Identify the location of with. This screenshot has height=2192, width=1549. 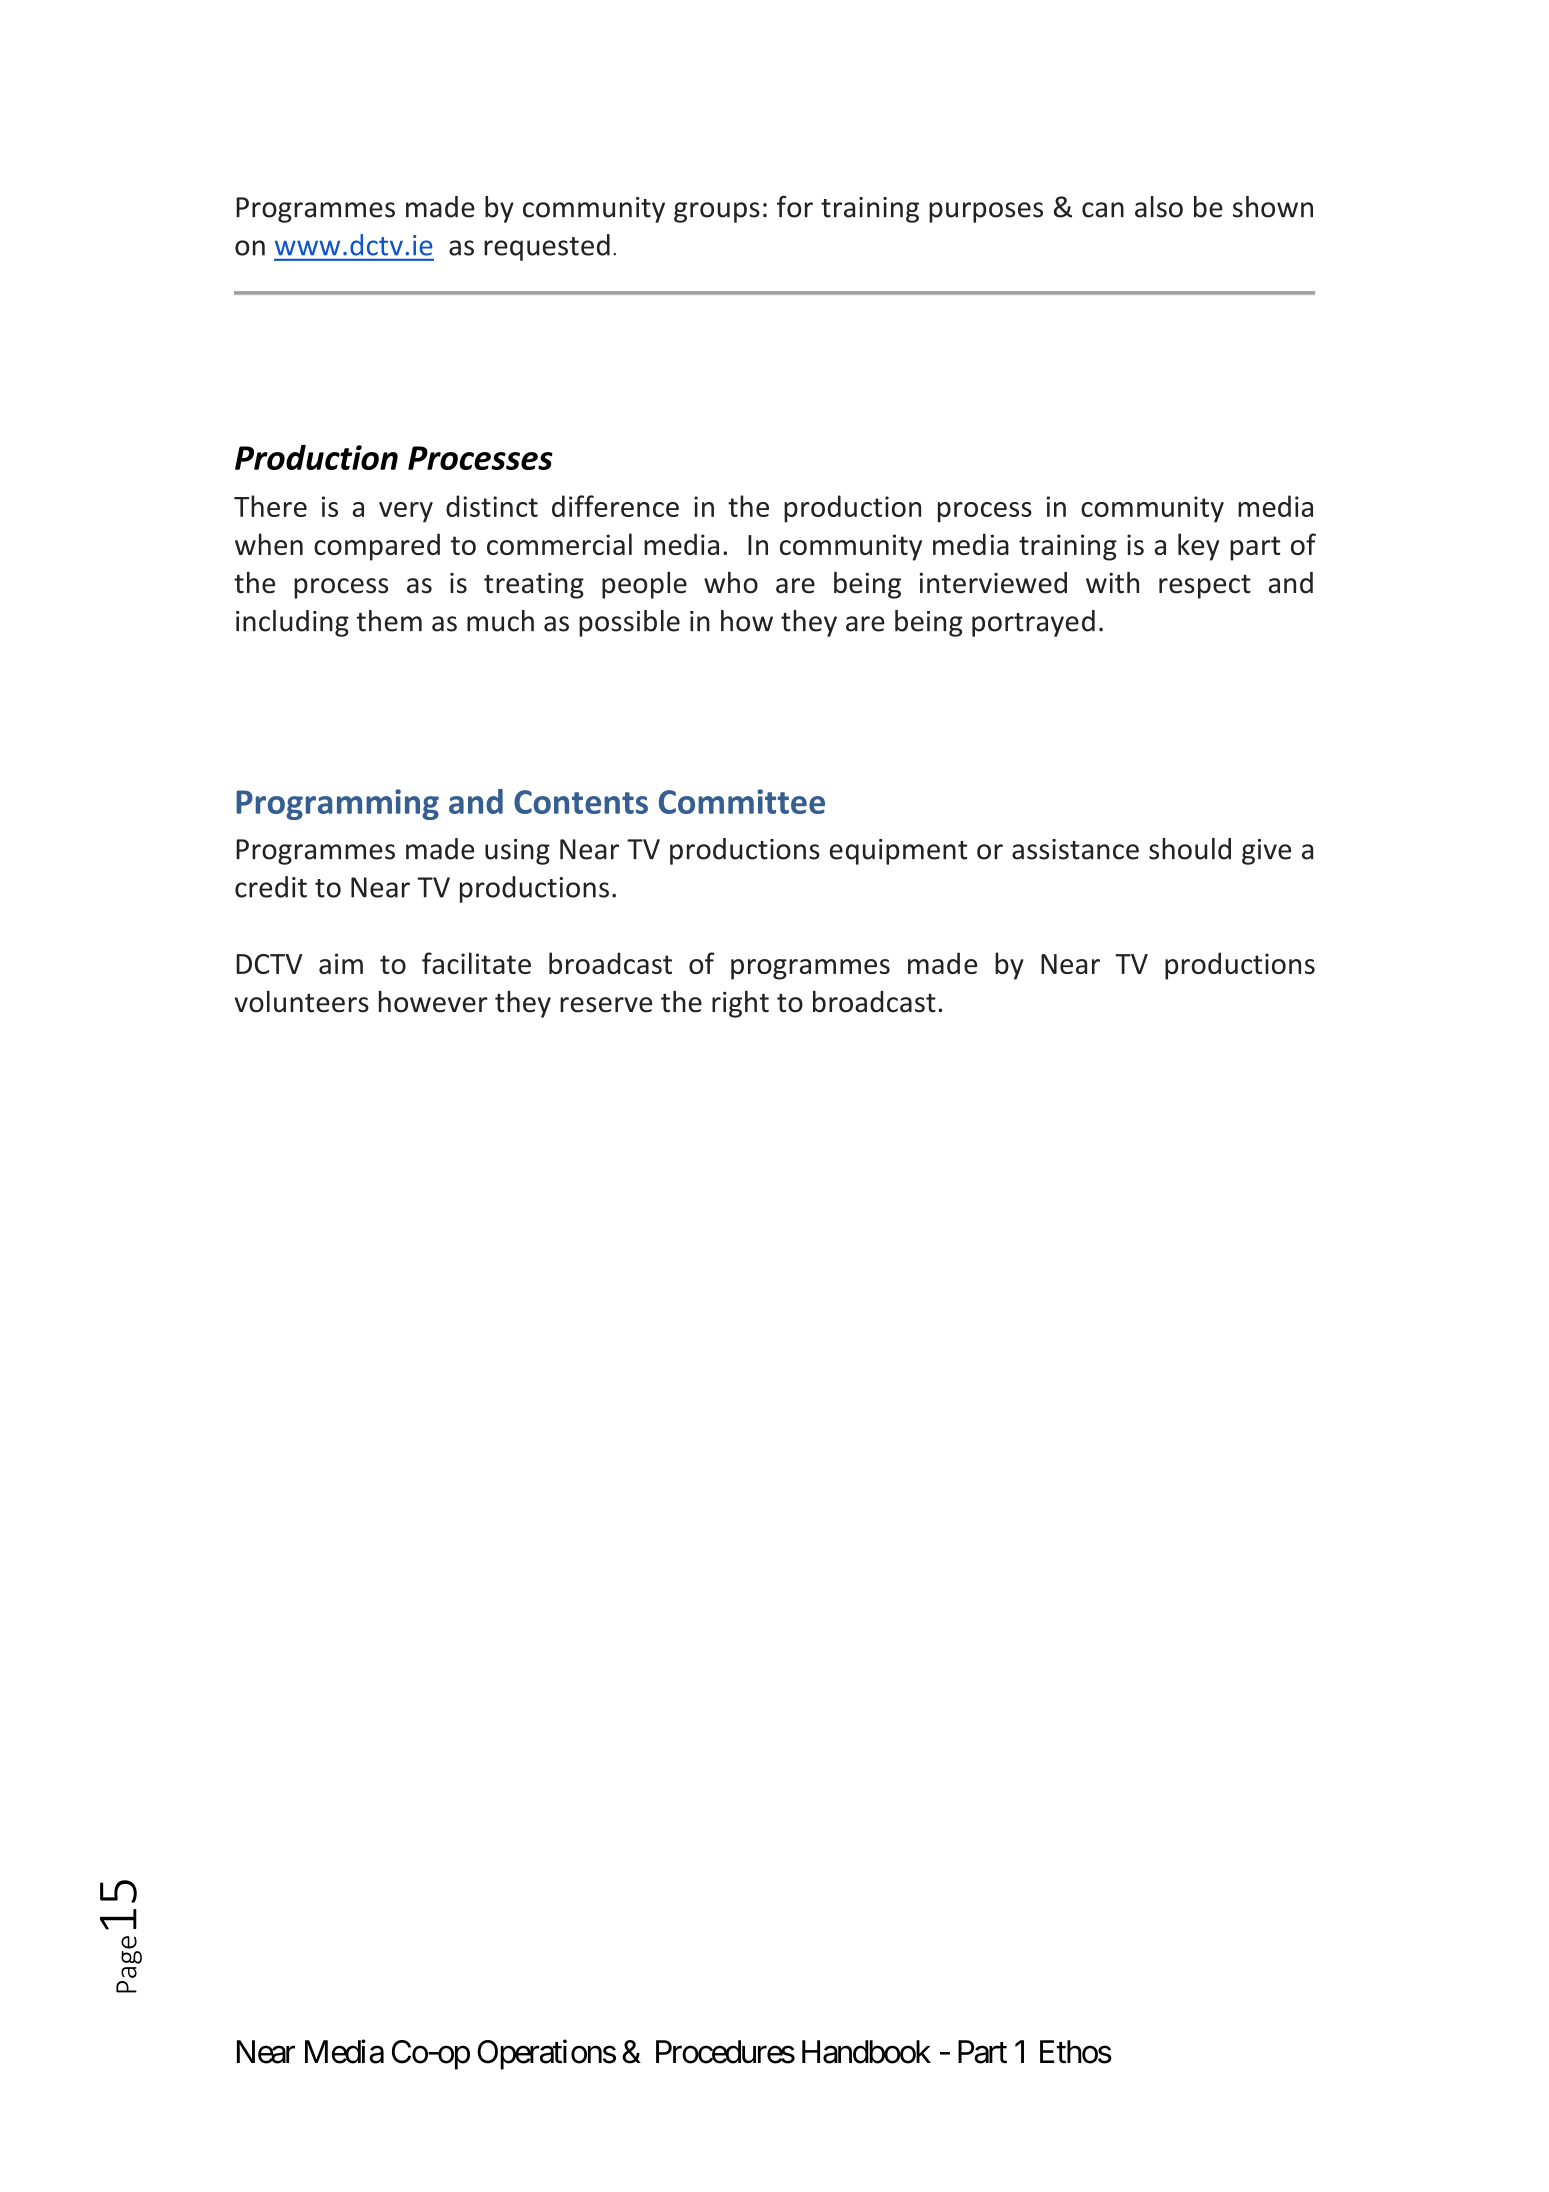
(1112, 582).
